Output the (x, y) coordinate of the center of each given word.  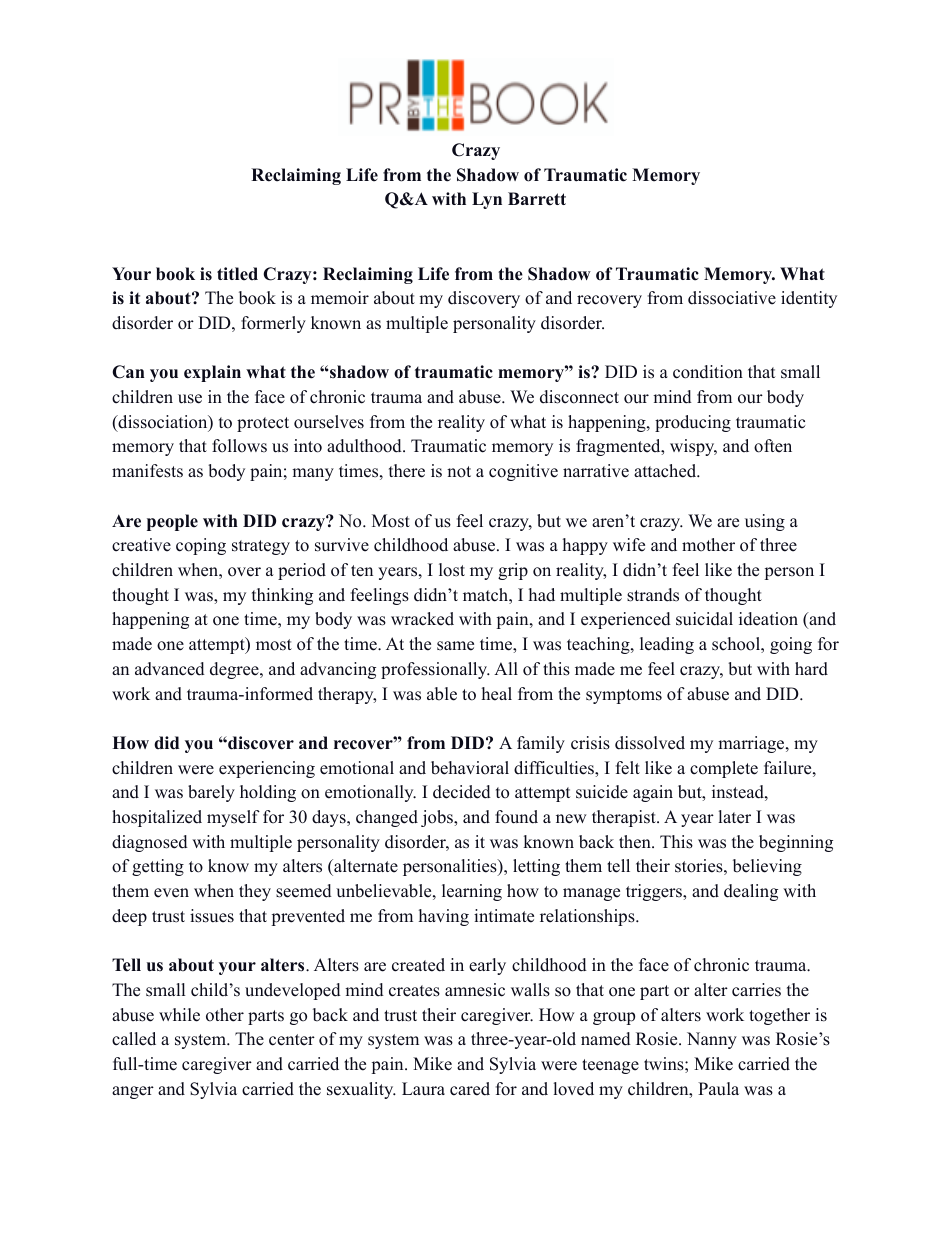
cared (470, 1089)
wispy (693, 447)
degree (235, 670)
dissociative (732, 298)
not (459, 472)
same (455, 646)
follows (239, 446)
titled (237, 274)
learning (472, 892)
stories (699, 866)
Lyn (487, 200)
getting (158, 867)
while (179, 1015)
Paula (718, 1088)
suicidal (704, 619)
